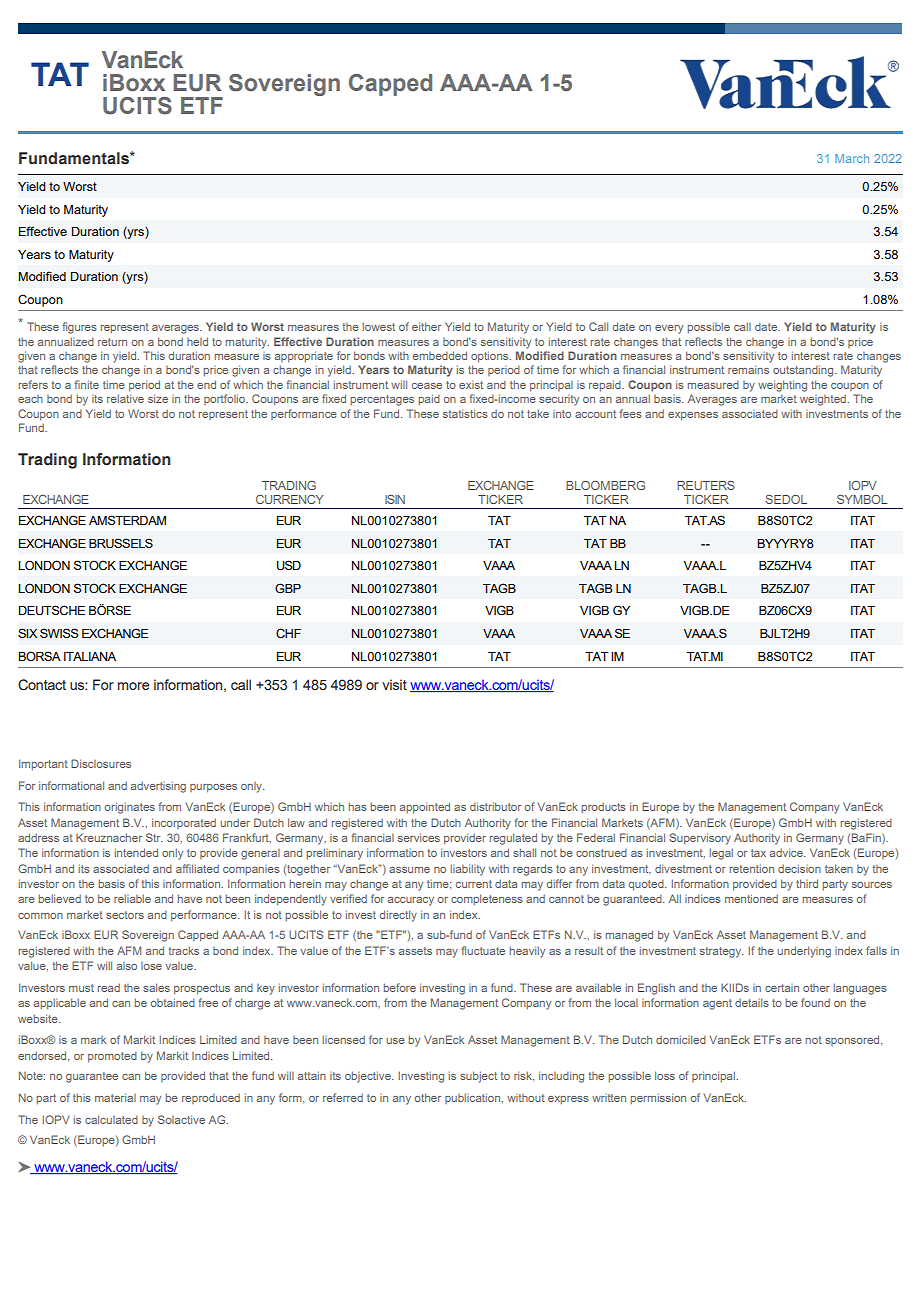 The width and height of the document is (924, 1308). Describe the element at coordinates (79, 328) in the document. I see `figures` at that location.
